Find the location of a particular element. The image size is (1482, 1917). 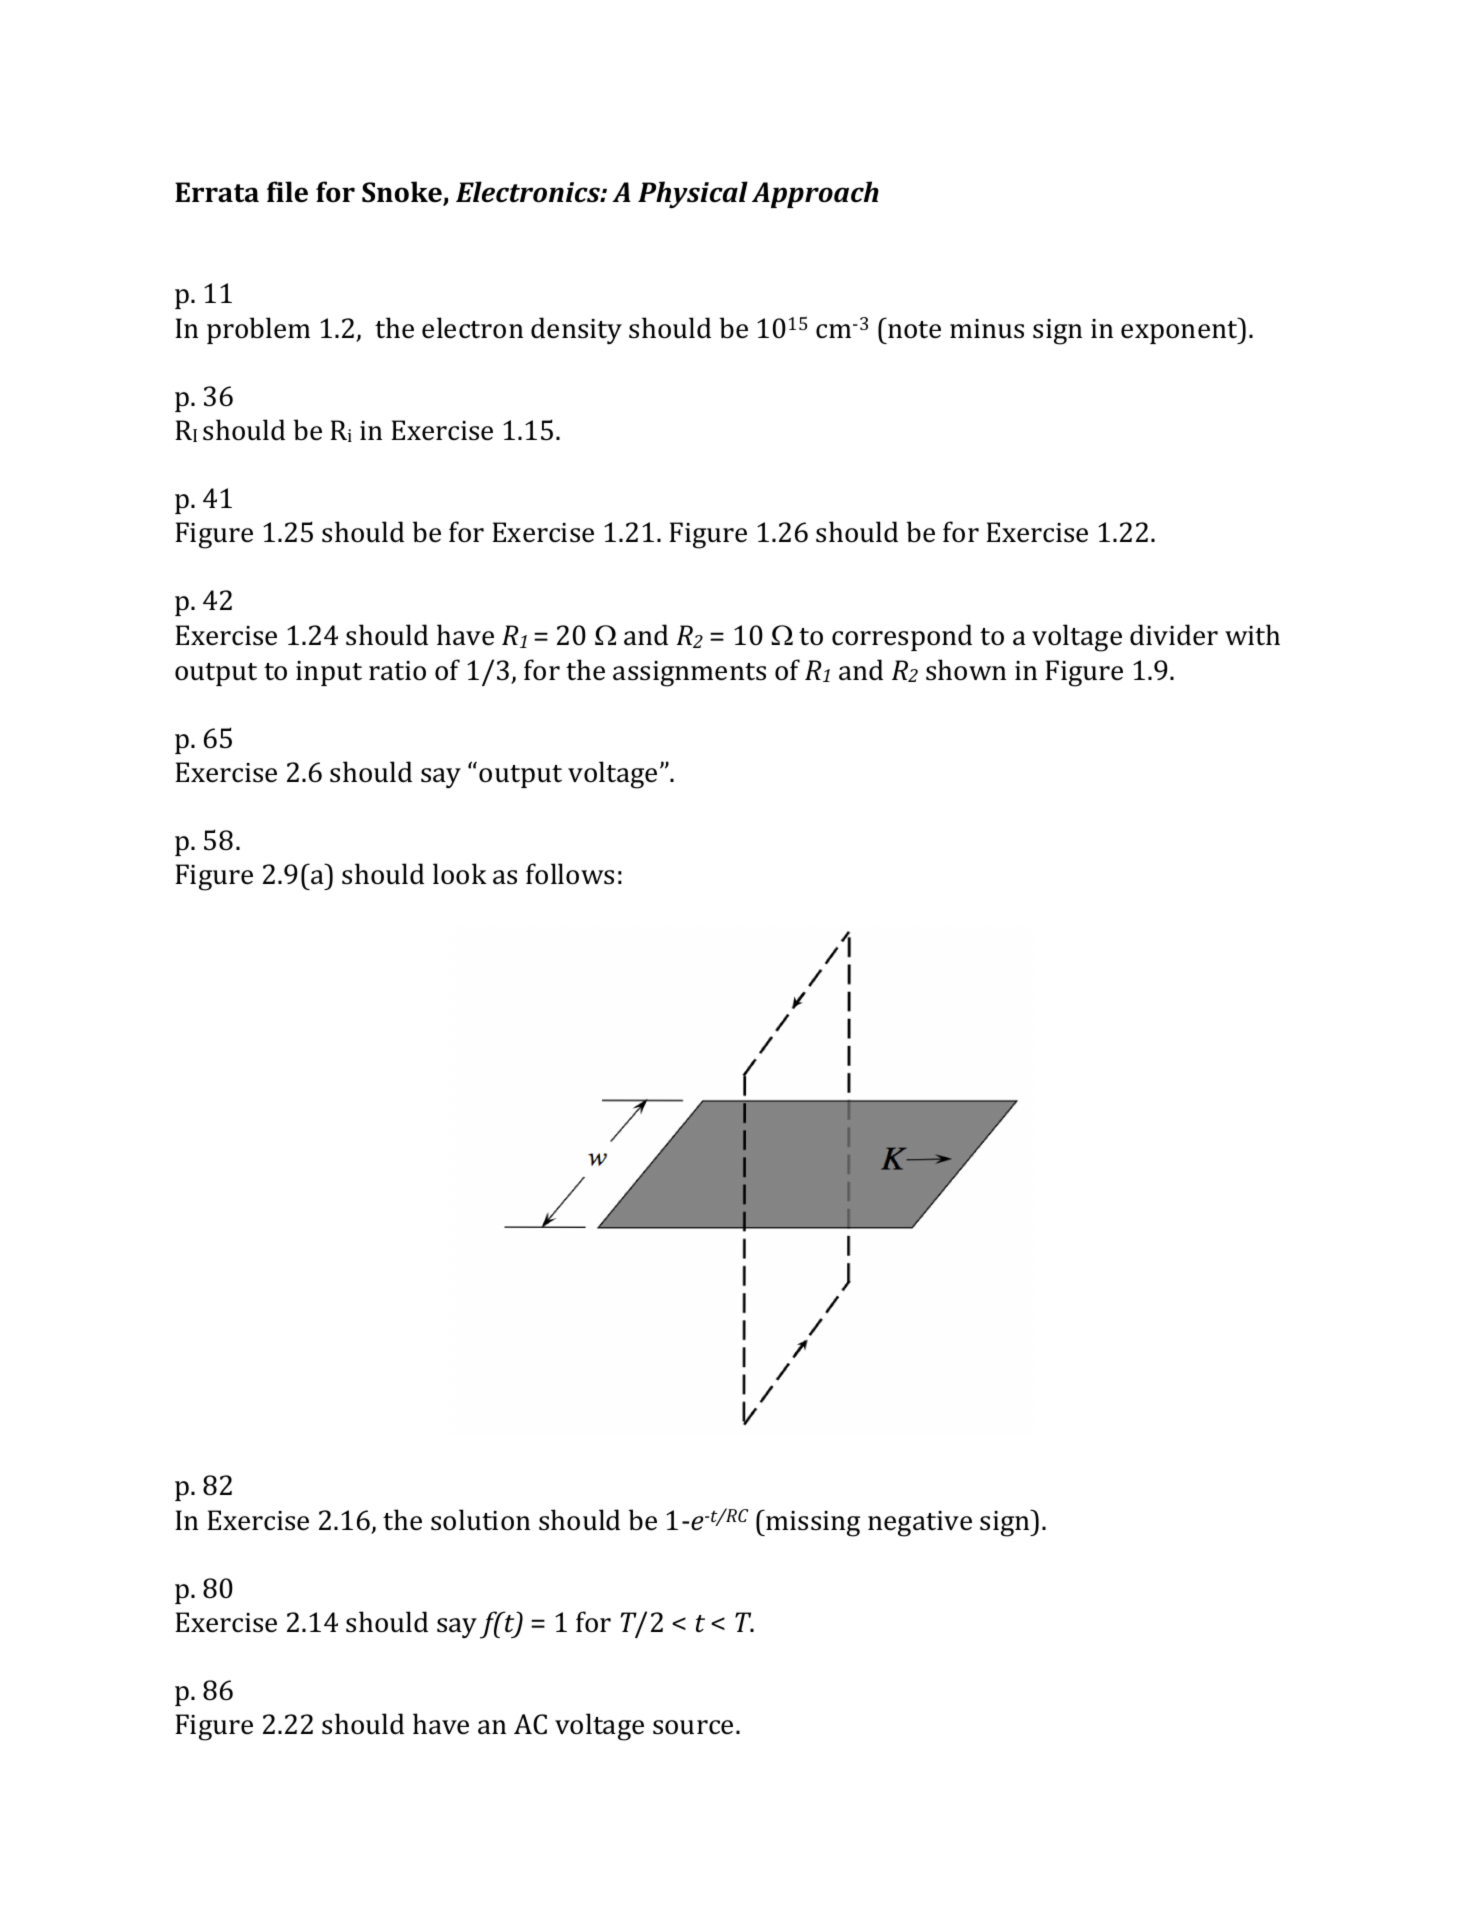

Physical is located at coordinates (693, 194).
